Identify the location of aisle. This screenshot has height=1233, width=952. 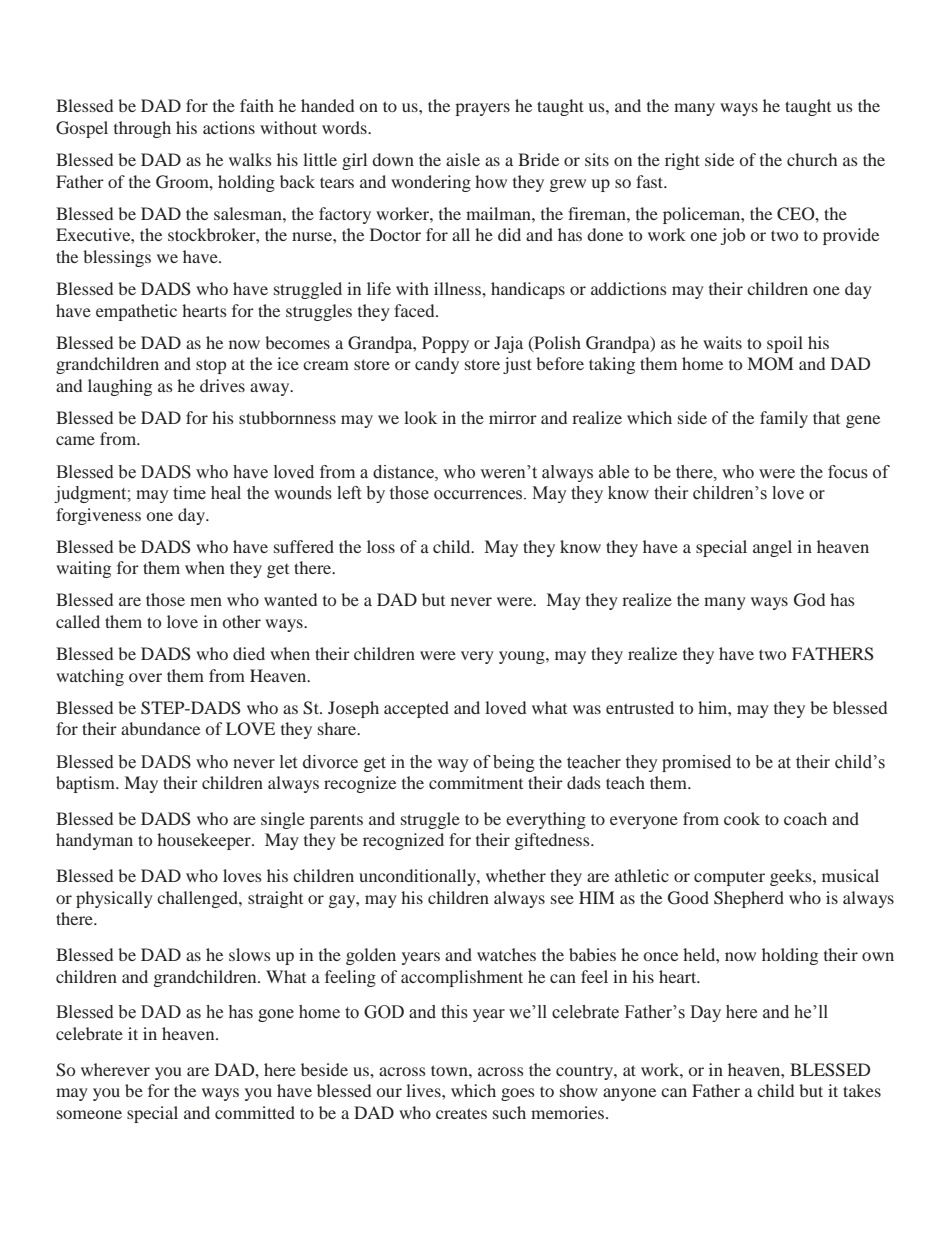
(463, 159).
